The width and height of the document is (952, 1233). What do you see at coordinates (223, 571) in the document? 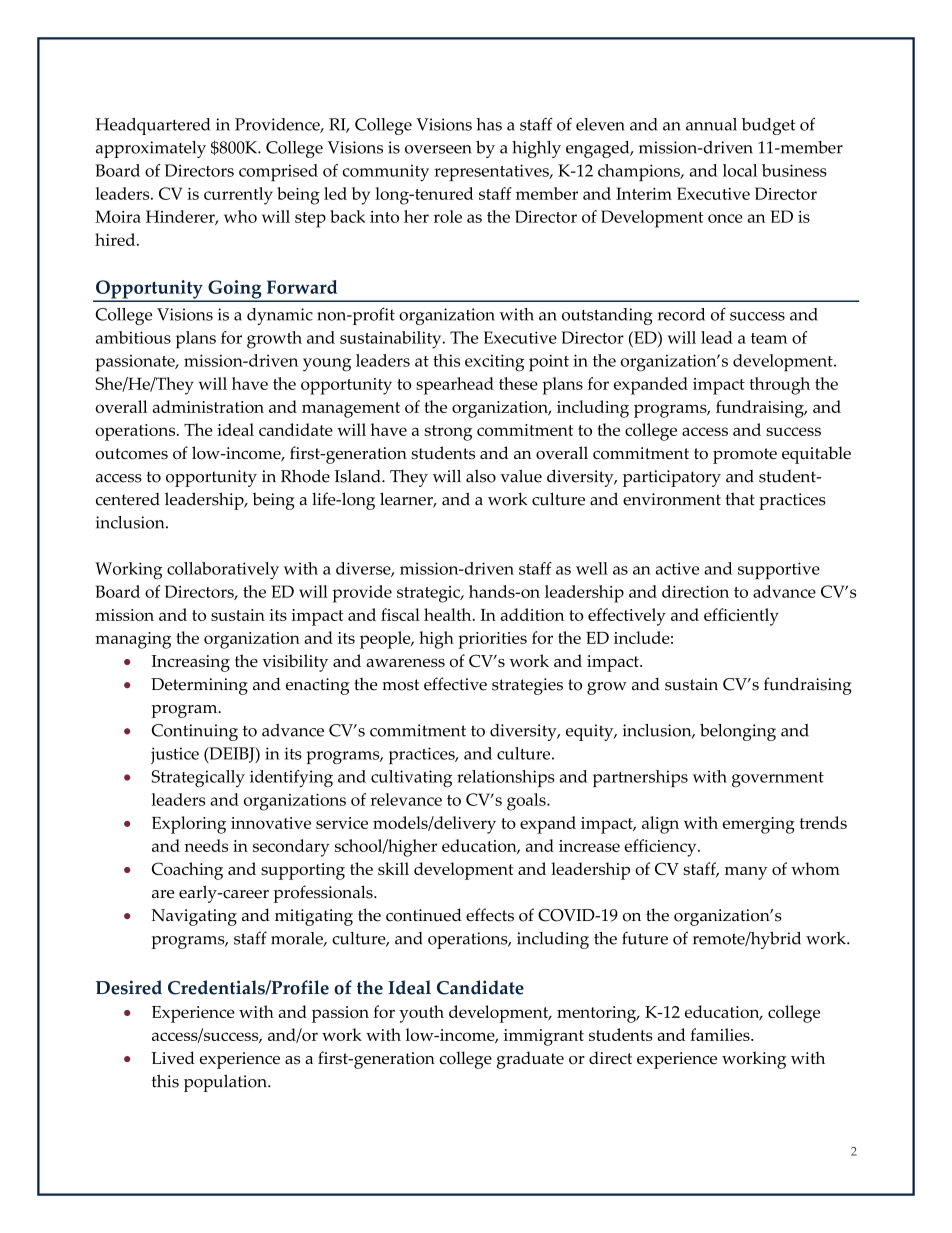
I see `collaboratively` at bounding box center [223, 571].
